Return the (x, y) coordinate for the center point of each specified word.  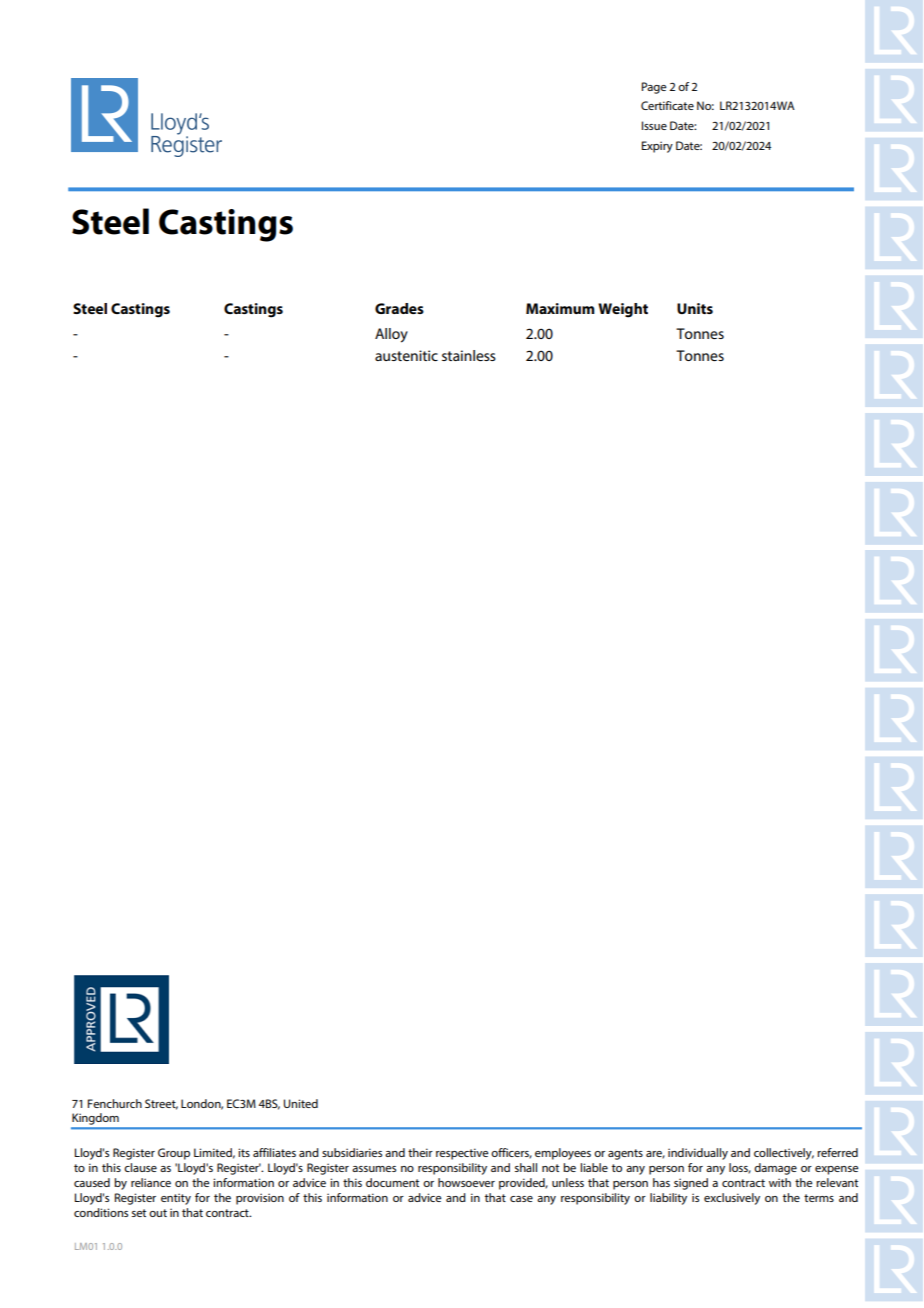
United (301, 1103)
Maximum (560, 308)
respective (462, 1154)
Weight (623, 310)
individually (698, 1154)
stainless (469, 355)
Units (695, 308)
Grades (399, 308)
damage (775, 1169)
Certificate (667, 105)
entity (176, 1199)
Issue (654, 125)
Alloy (391, 335)
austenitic (406, 355)
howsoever (466, 1182)
